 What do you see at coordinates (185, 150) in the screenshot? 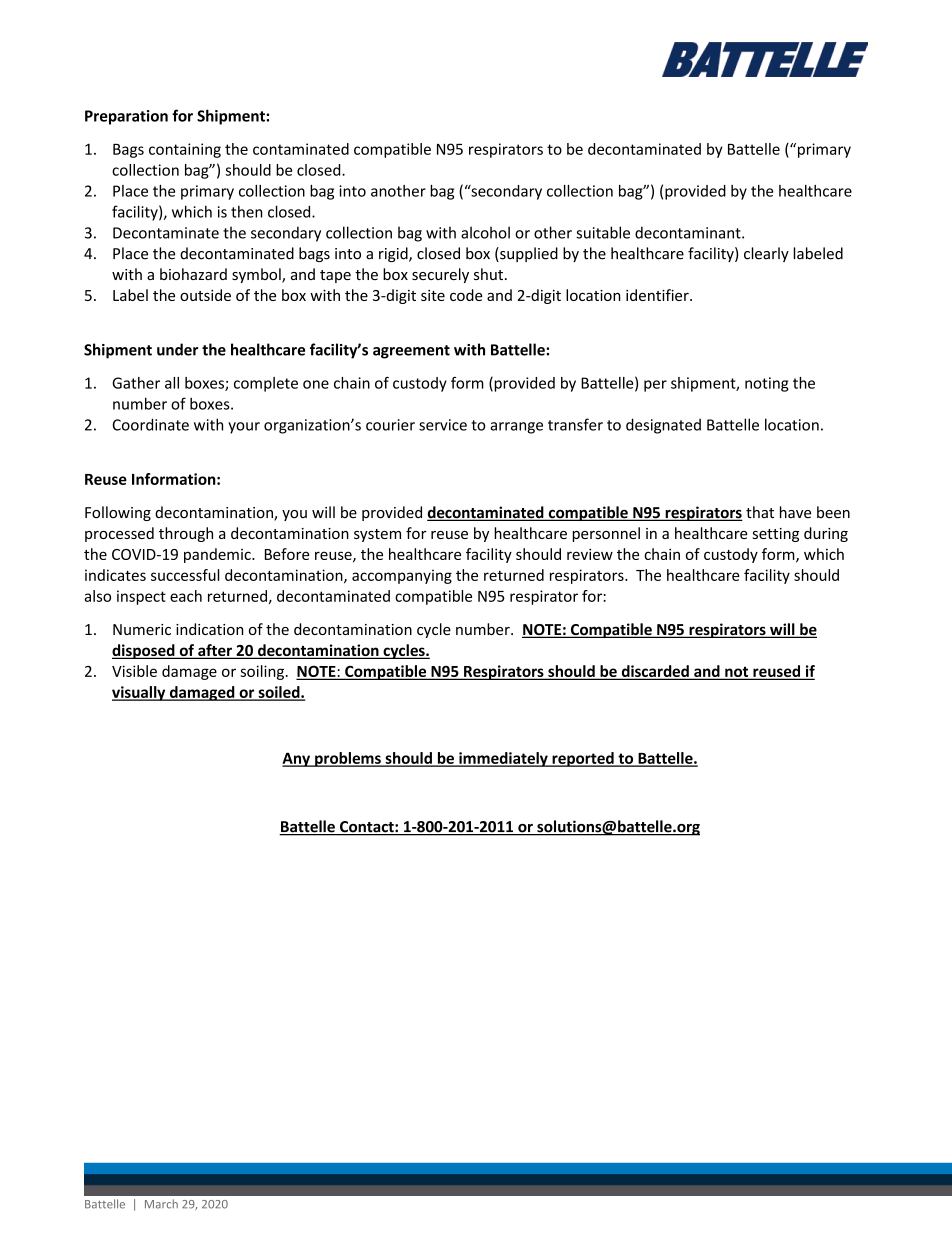
I see `containing` at bounding box center [185, 150].
